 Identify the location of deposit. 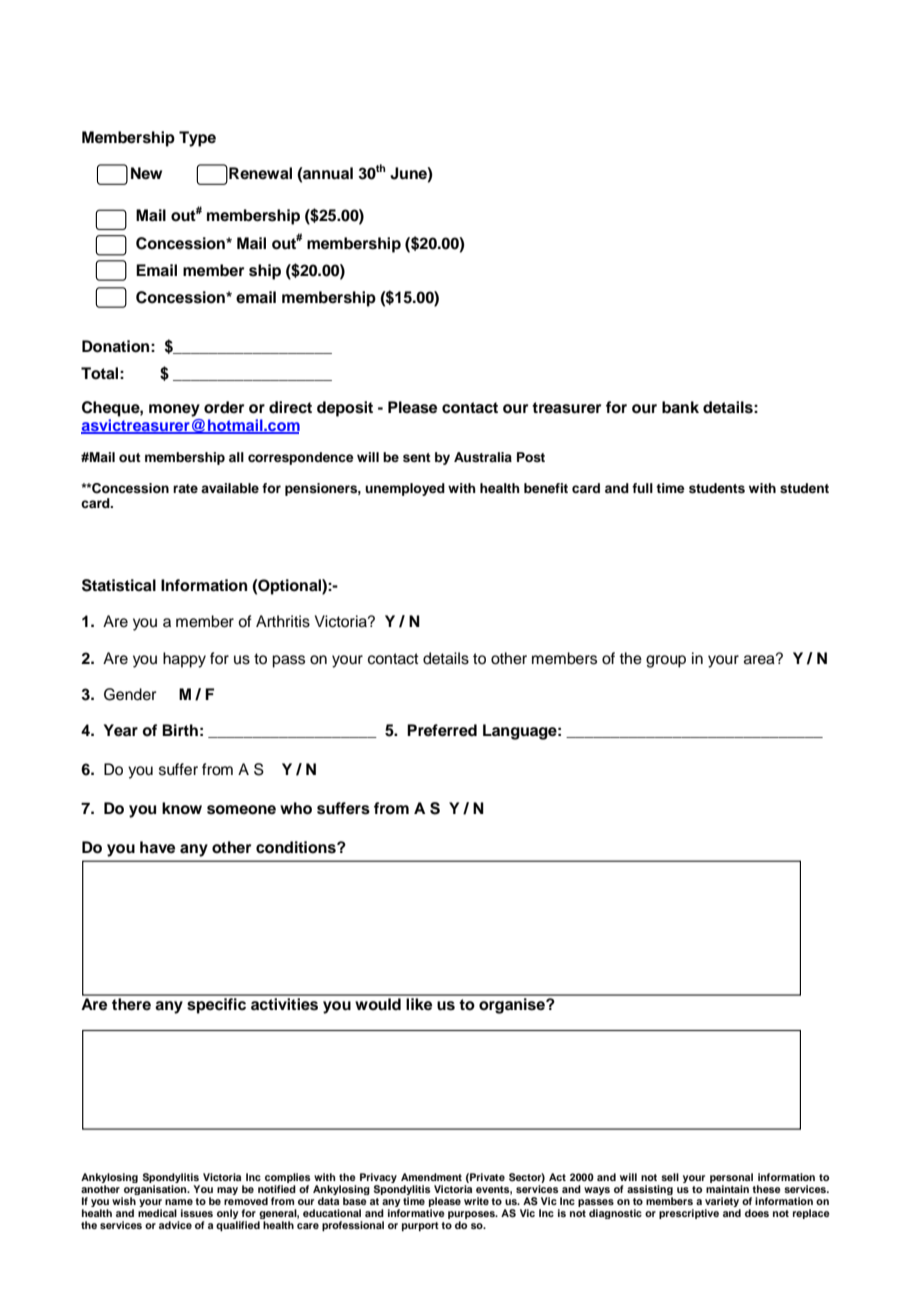
(345, 409).
